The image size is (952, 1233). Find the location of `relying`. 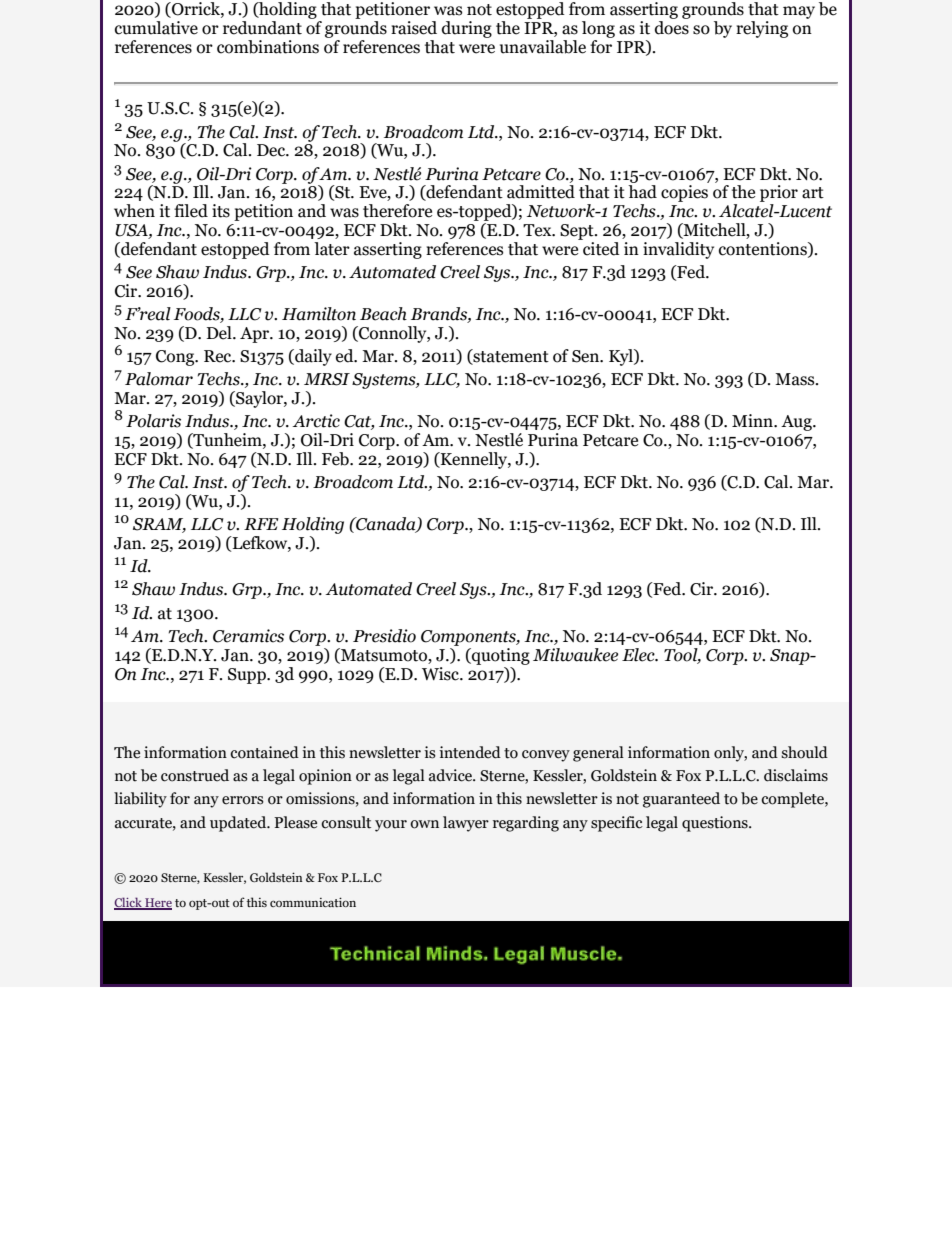

relying is located at coordinates (762, 29).
